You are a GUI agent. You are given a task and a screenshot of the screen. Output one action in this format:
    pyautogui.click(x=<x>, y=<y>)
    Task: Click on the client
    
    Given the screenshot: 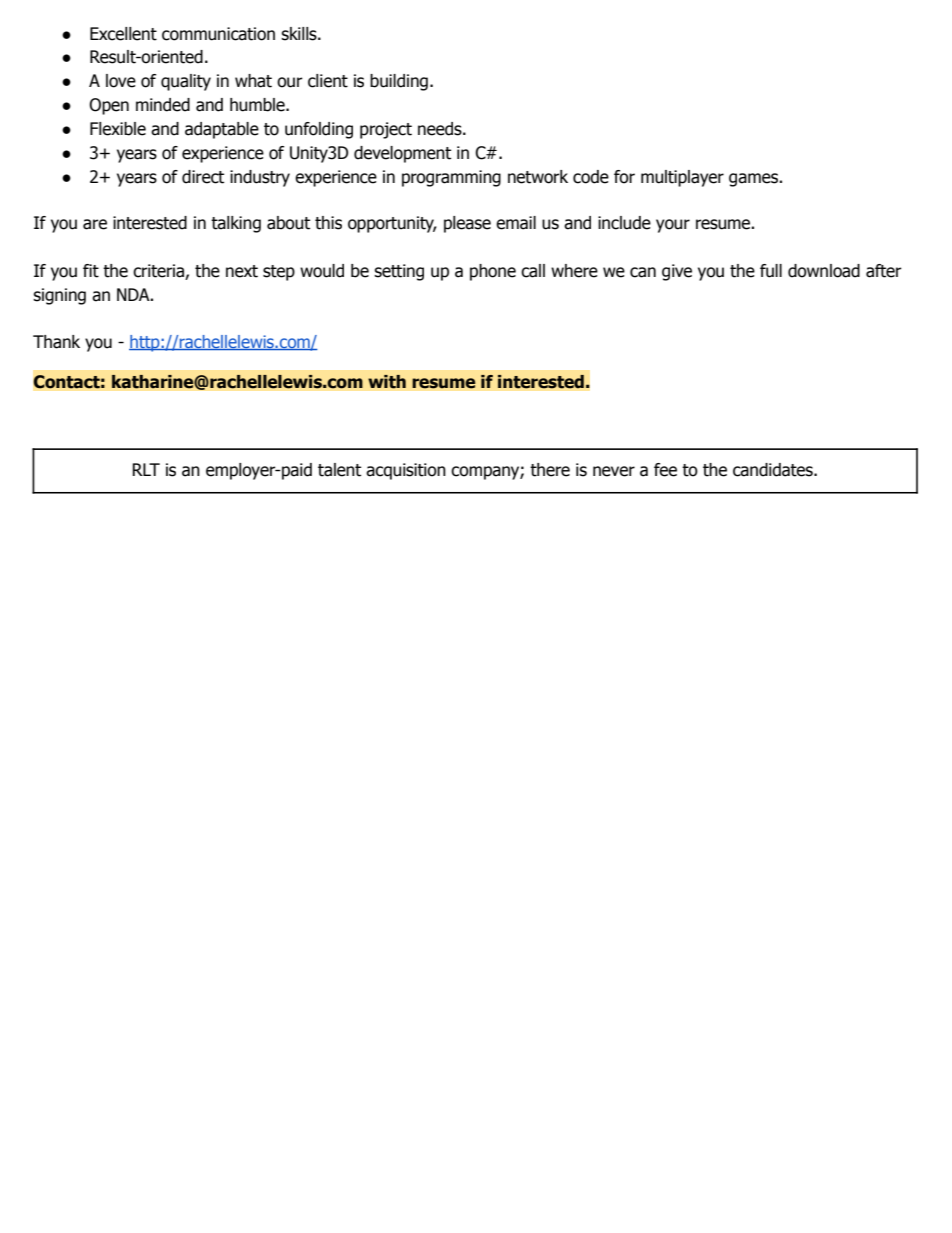 What is the action you would take?
    pyautogui.click(x=328, y=81)
